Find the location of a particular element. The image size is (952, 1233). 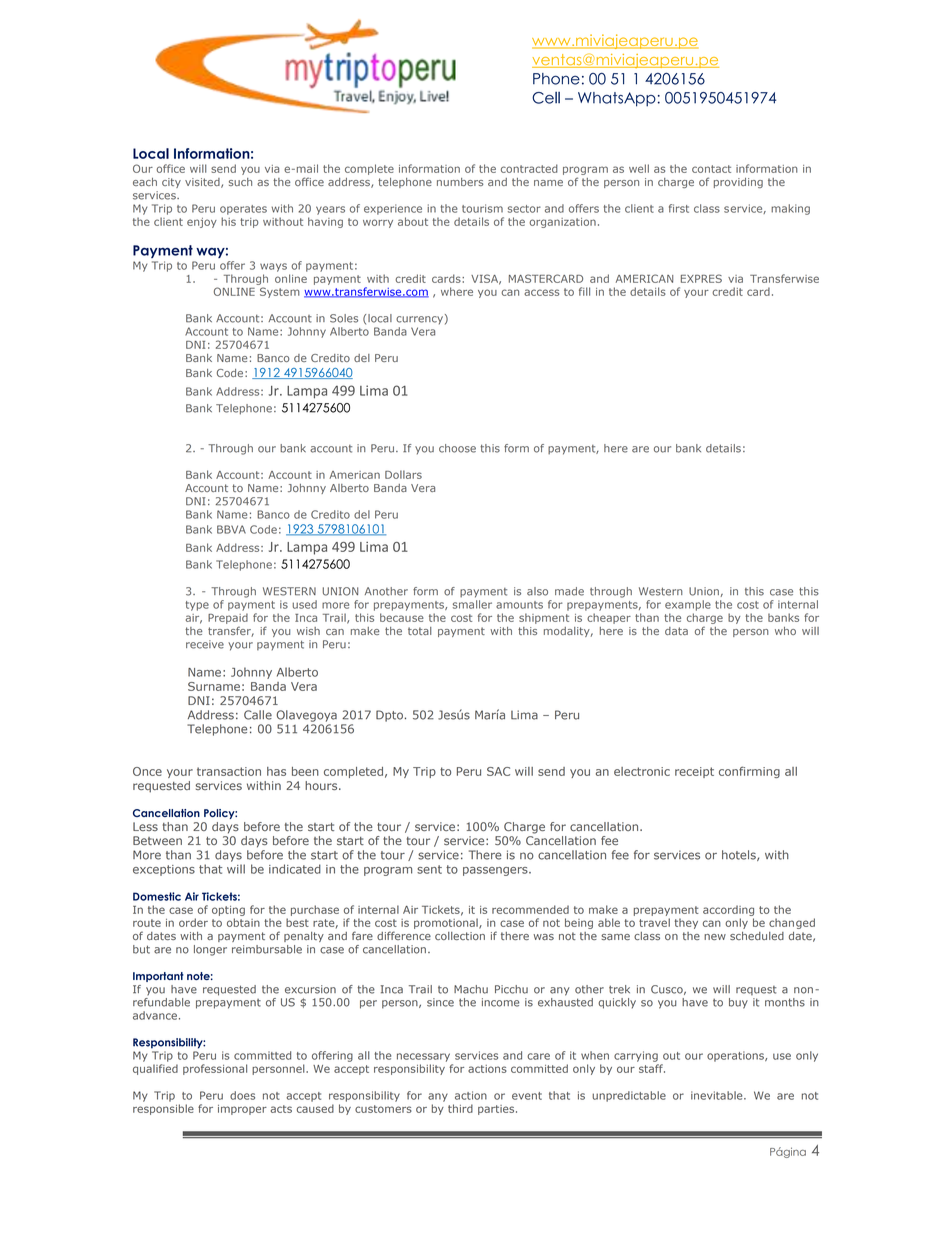

hotels is located at coordinates (740, 855).
